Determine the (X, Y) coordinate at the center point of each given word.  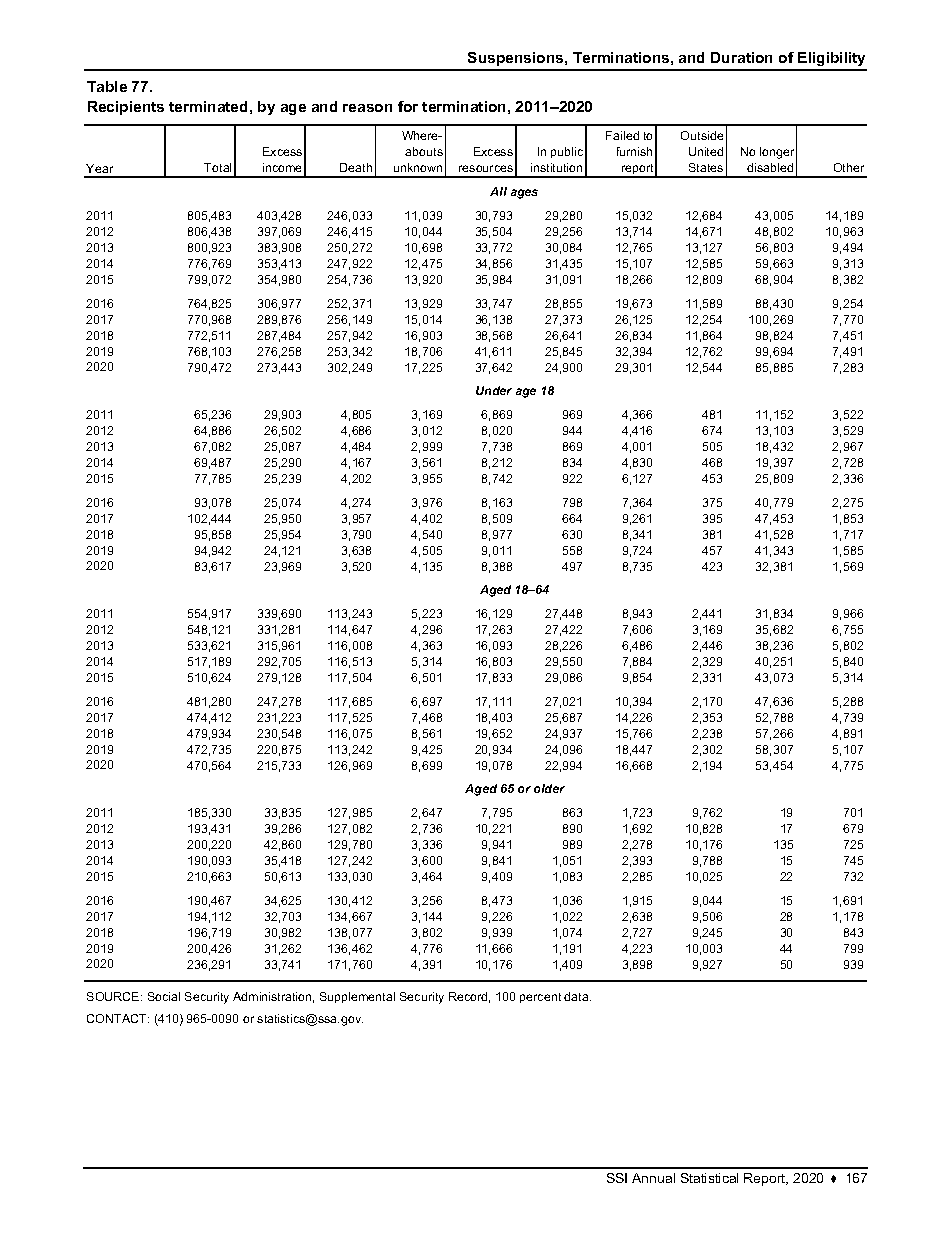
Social (164, 996)
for (408, 106)
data (577, 996)
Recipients (126, 108)
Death (356, 167)
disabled (770, 167)
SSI (617, 1178)
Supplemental (357, 997)
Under (494, 390)
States (706, 167)
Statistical (709, 1178)
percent (540, 998)
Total (217, 167)
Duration (741, 57)
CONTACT (118, 1018)
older (549, 788)
